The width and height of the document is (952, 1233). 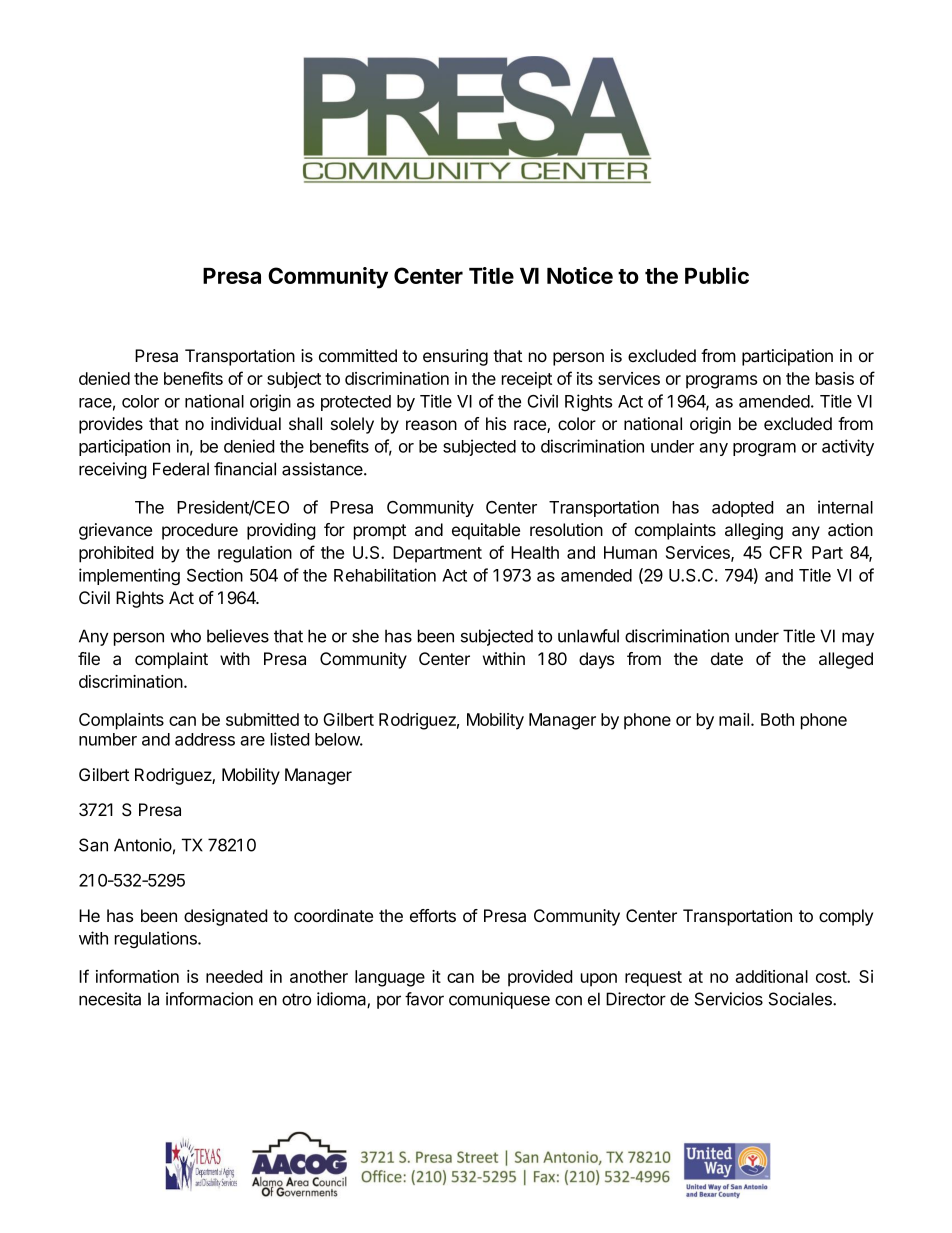 What do you see at coordinates (433, 915) in the document?
I see `efforts` at bounding box center [433, 915].
